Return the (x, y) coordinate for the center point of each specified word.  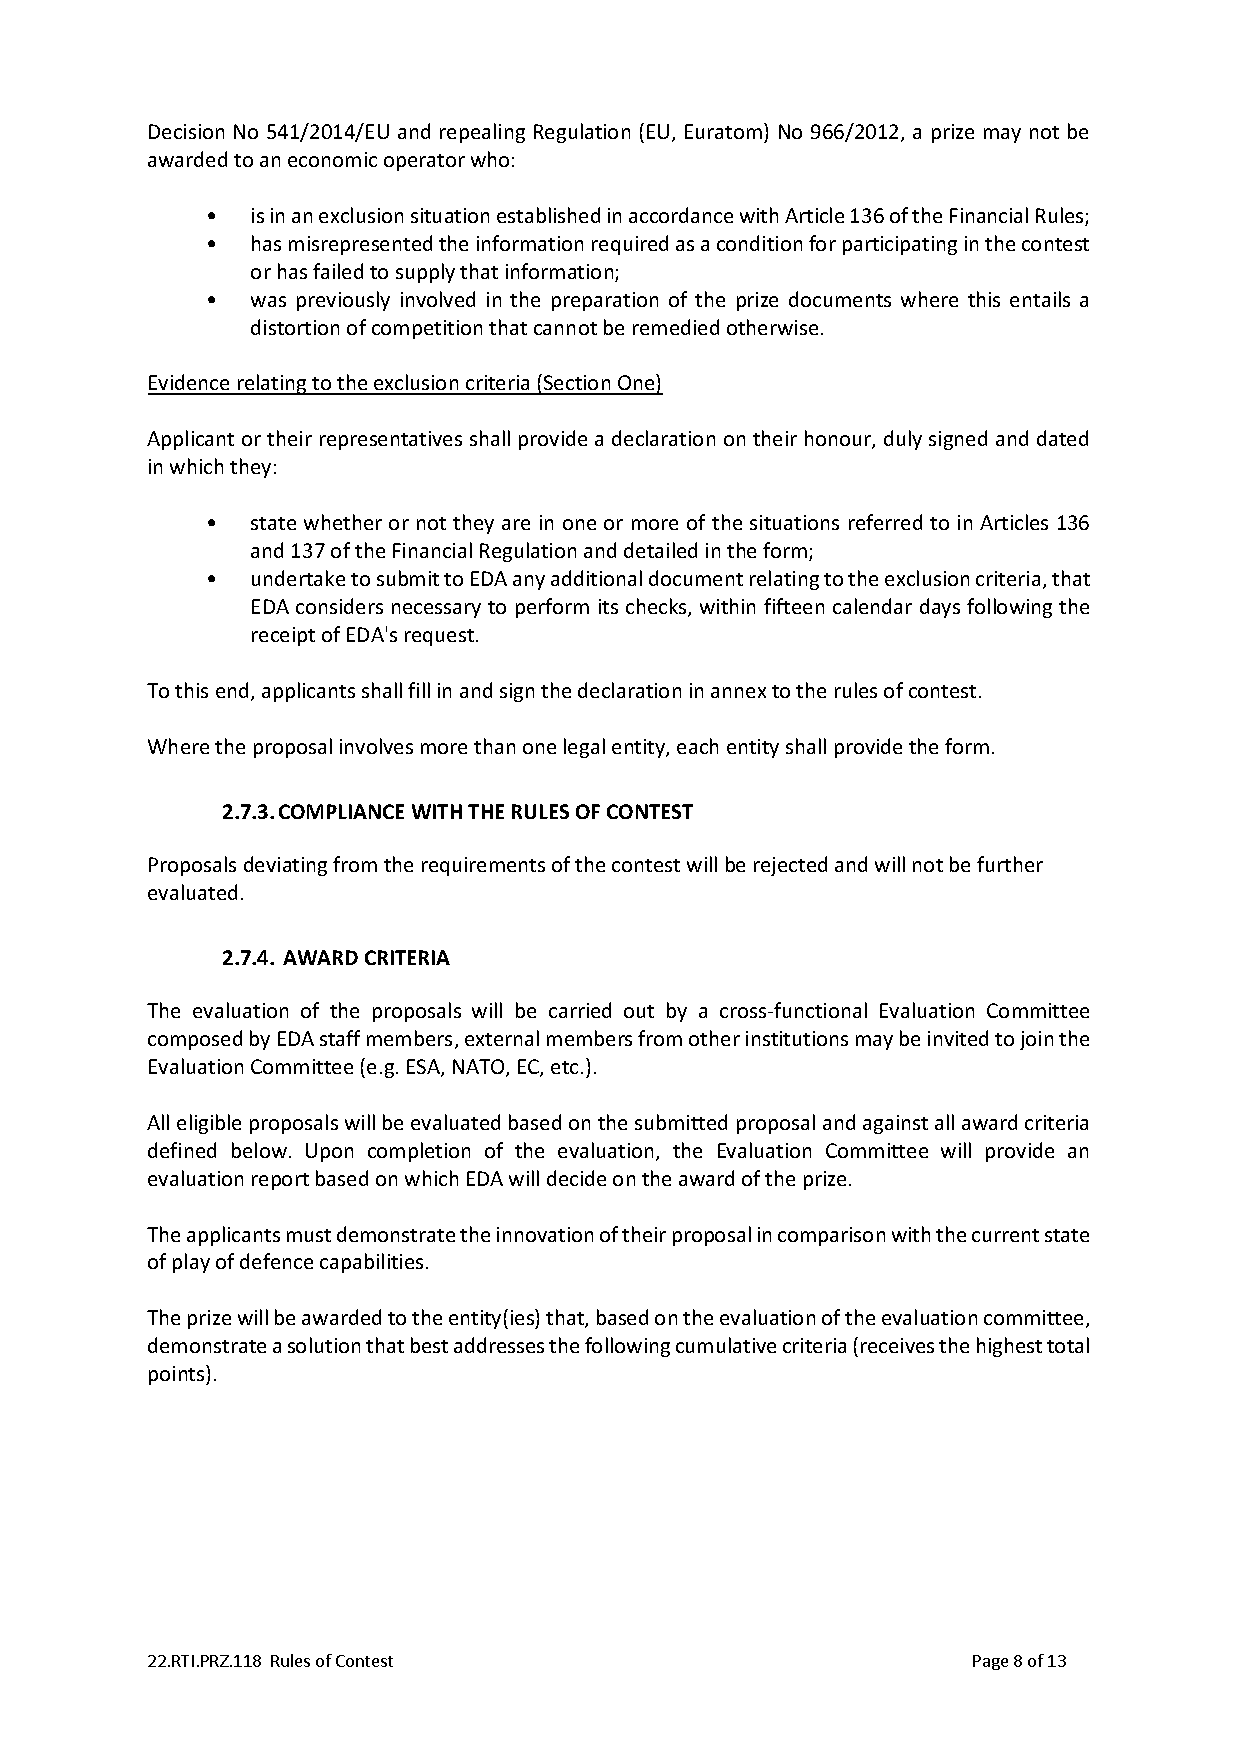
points (178, 1375)
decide (576, 1178)
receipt (283, 636)
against (895, 1124)
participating (900, 245)
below (259, 1150)
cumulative (726, 1345)
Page (990, 1662)
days (940, 608)
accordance (681, 215)
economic (332, 159)
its (608, 606)
